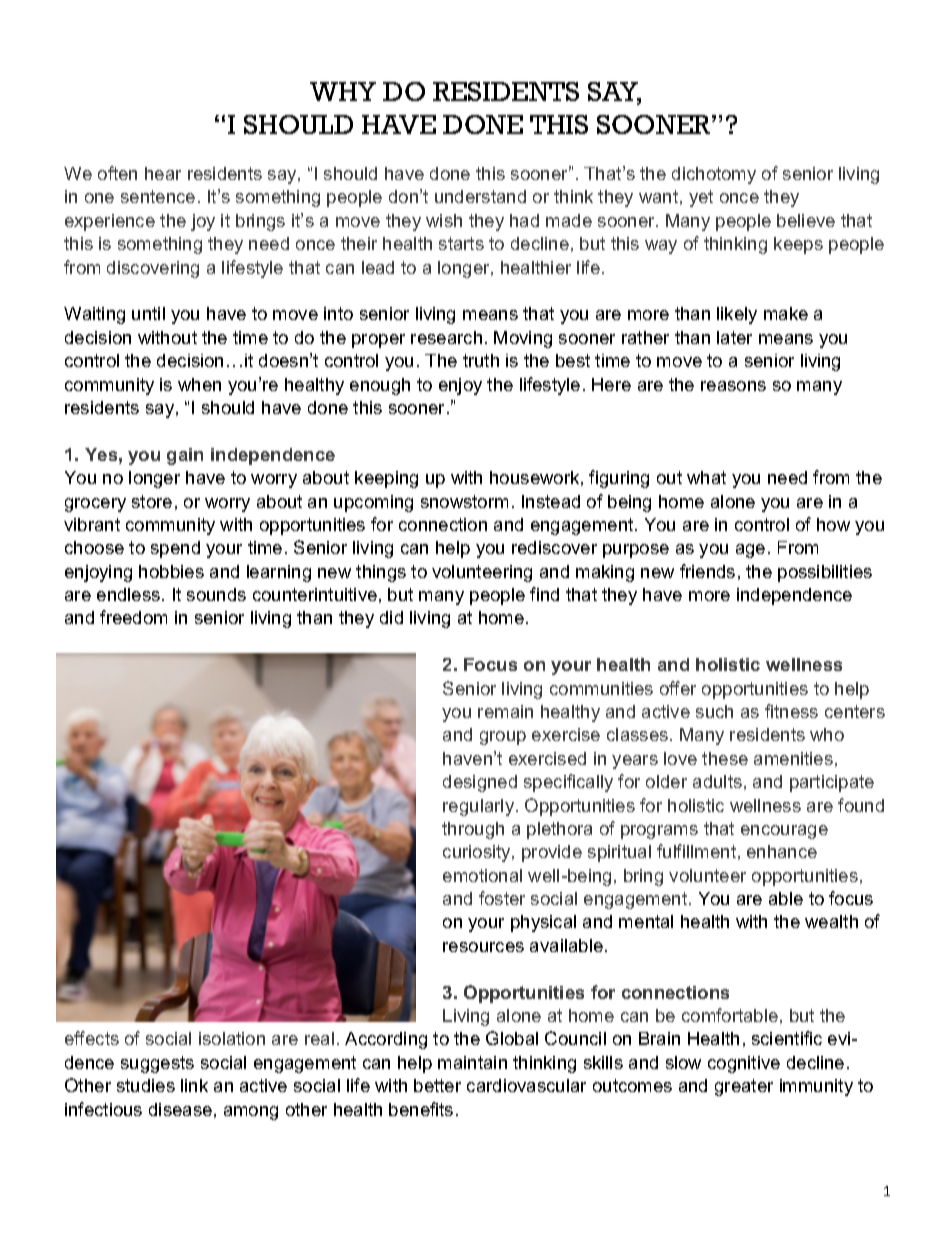 The image size is (952, 1233). I want to click on link, so click(194, 1085).
